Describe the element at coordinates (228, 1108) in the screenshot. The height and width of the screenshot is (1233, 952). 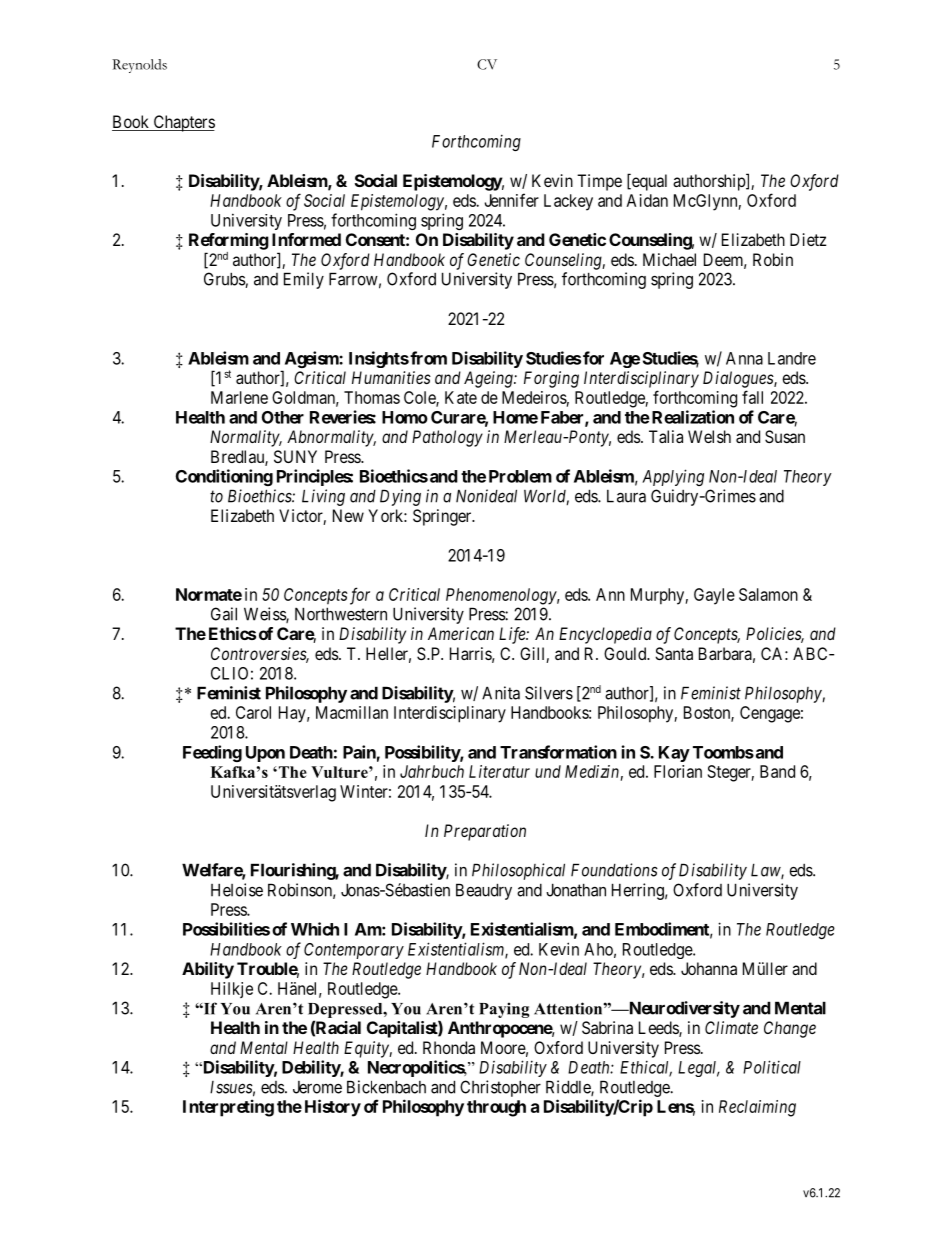
I see `Interpreting` at that location.
